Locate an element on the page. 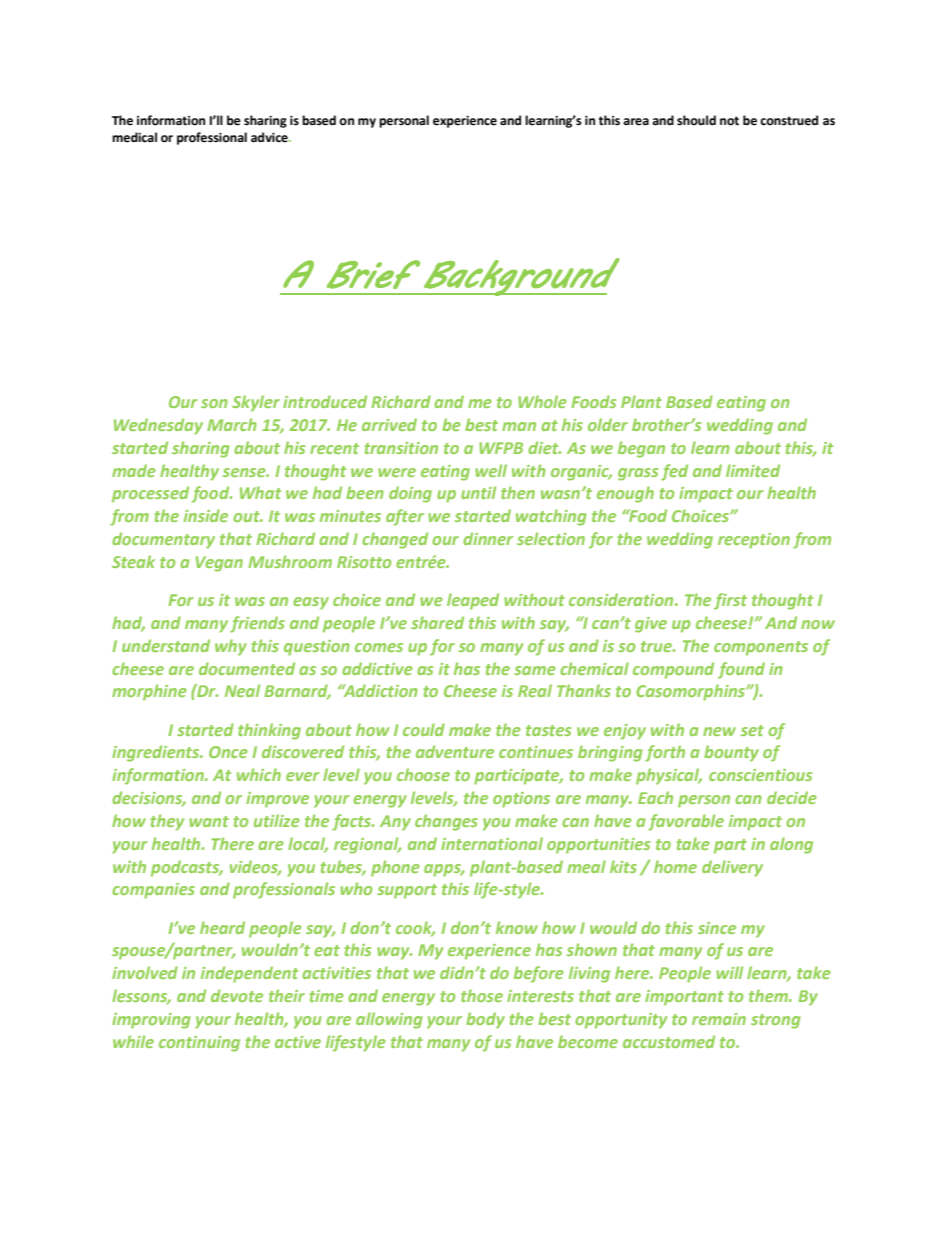 The image size is (952, 1233). limited is located at coordinates (753, 470).
